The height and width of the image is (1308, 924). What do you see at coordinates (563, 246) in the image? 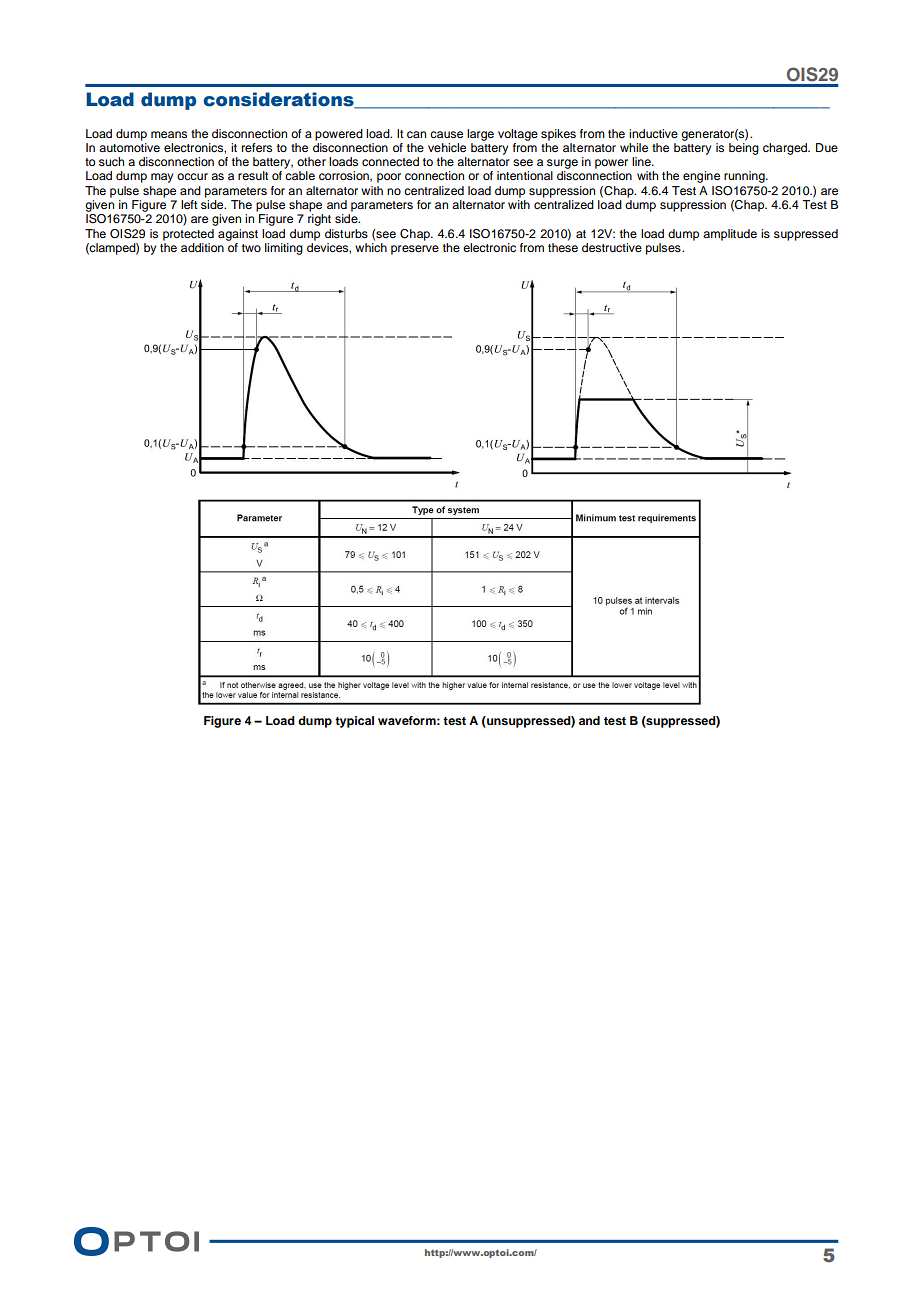
I see `these` at bounding box center [563, 246].
